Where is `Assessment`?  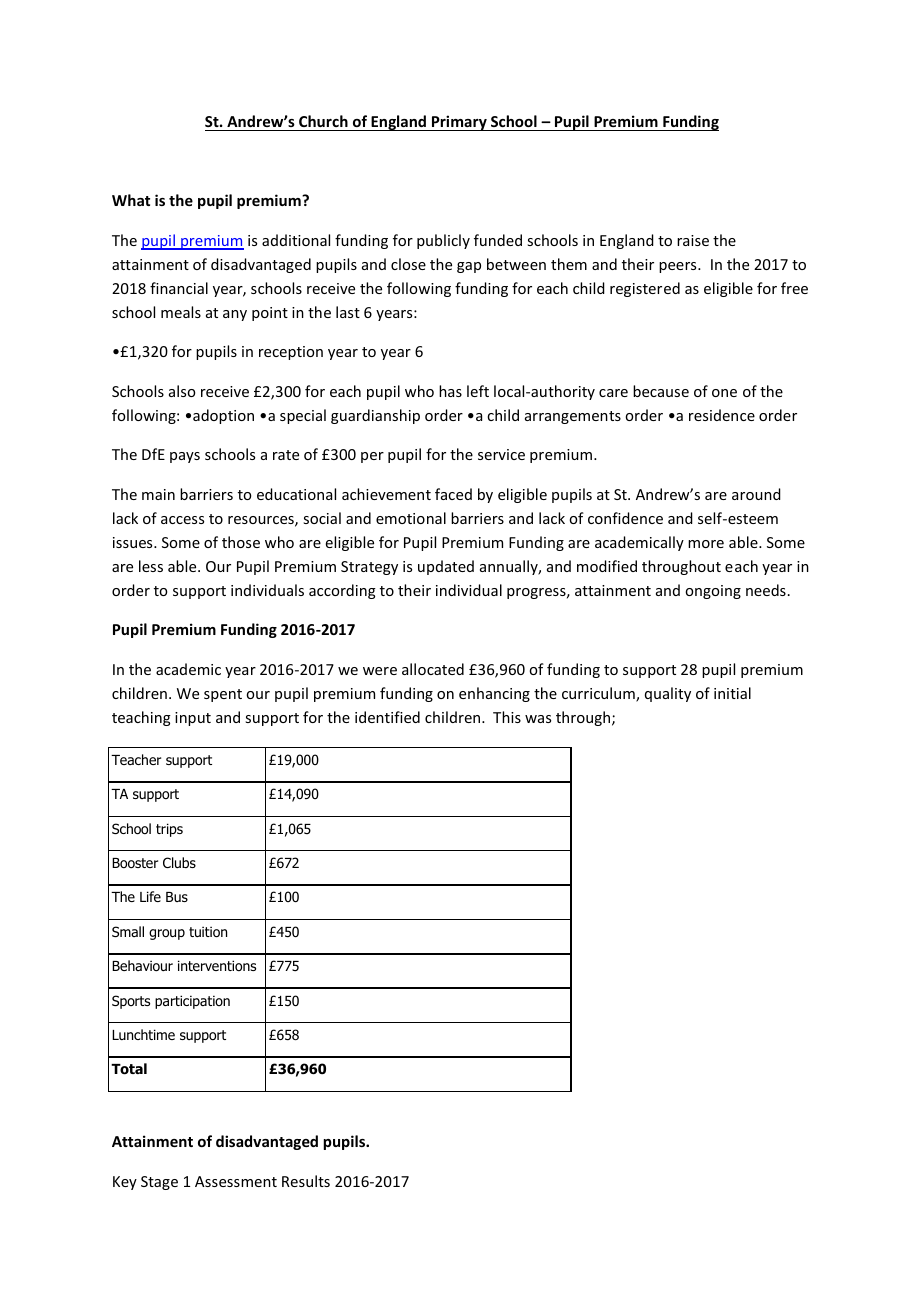 Assessment is located at coordinates (236, 1181).
